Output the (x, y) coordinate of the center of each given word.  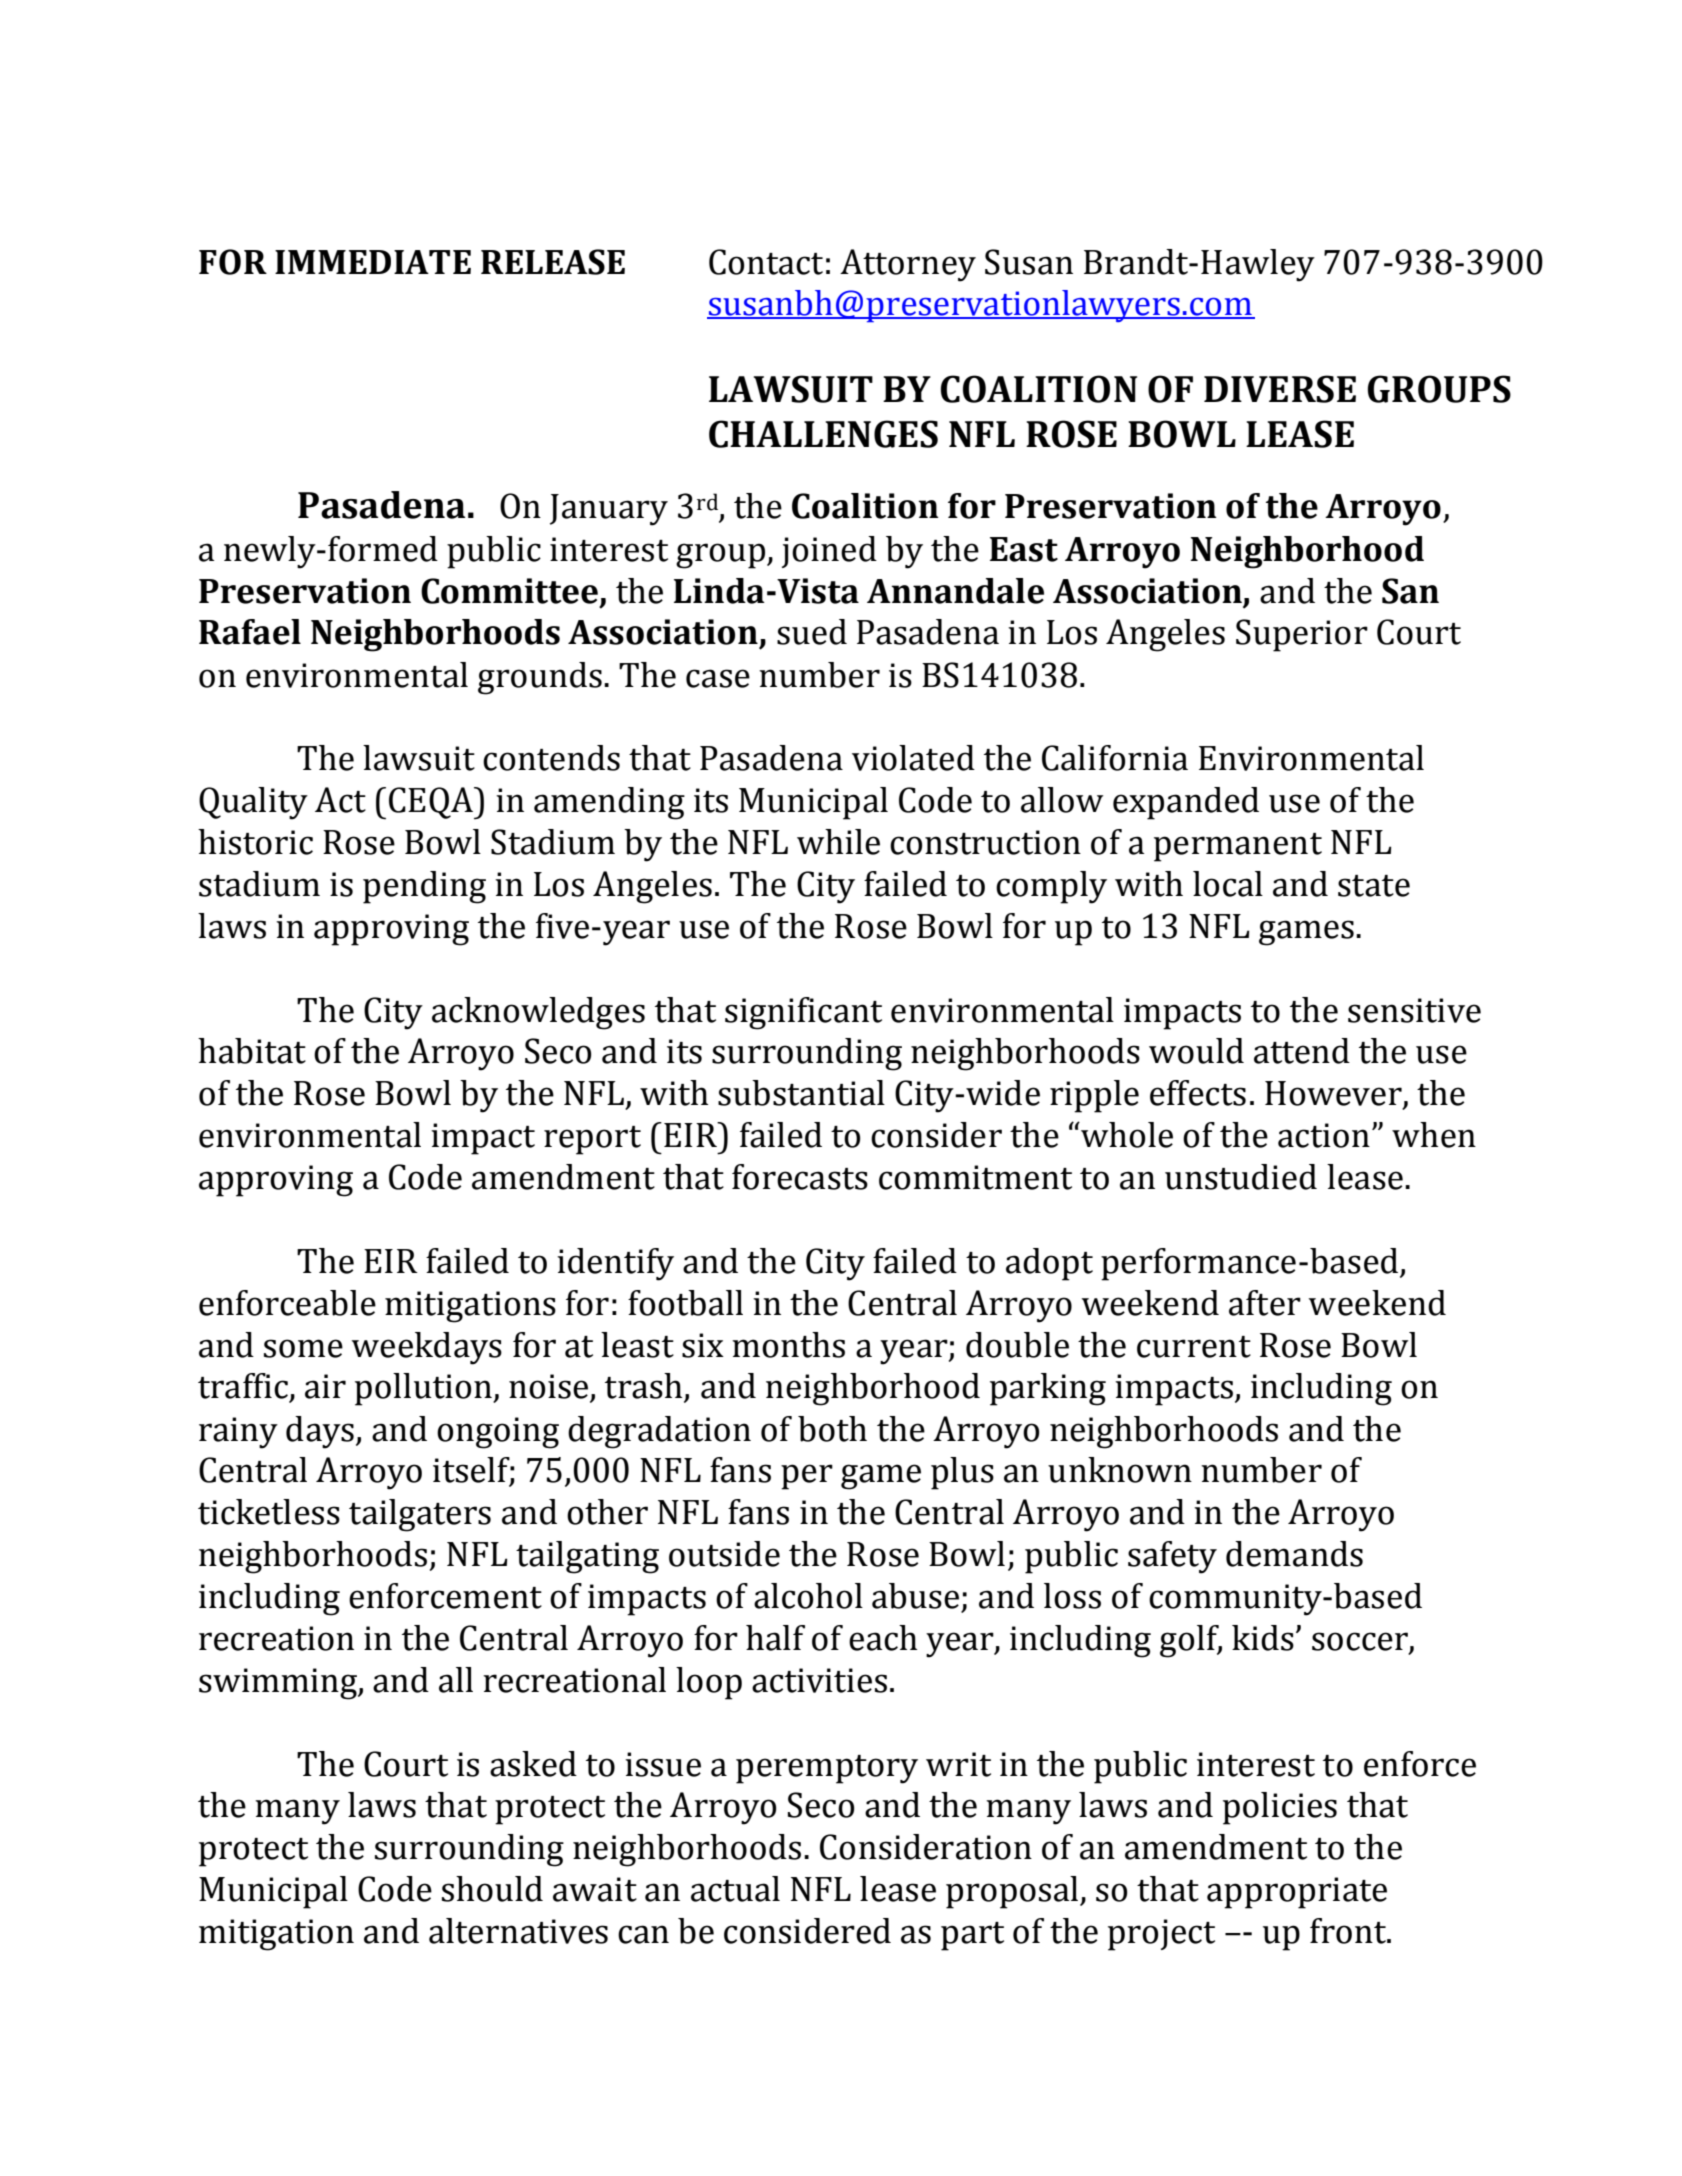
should (492, 1889)
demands (1294, 1554)
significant (803, 1013)
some (303, 1348)
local (1228, 884)
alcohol (808, 1596)
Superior (1302, 635)
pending (424, 887)
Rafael (250, 632)
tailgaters (420, 1515)
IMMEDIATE (373, 262)
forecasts (800, 1177)
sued (812, 632)
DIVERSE (1280, 389)
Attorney (908, 265)
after (1265, 1303)
